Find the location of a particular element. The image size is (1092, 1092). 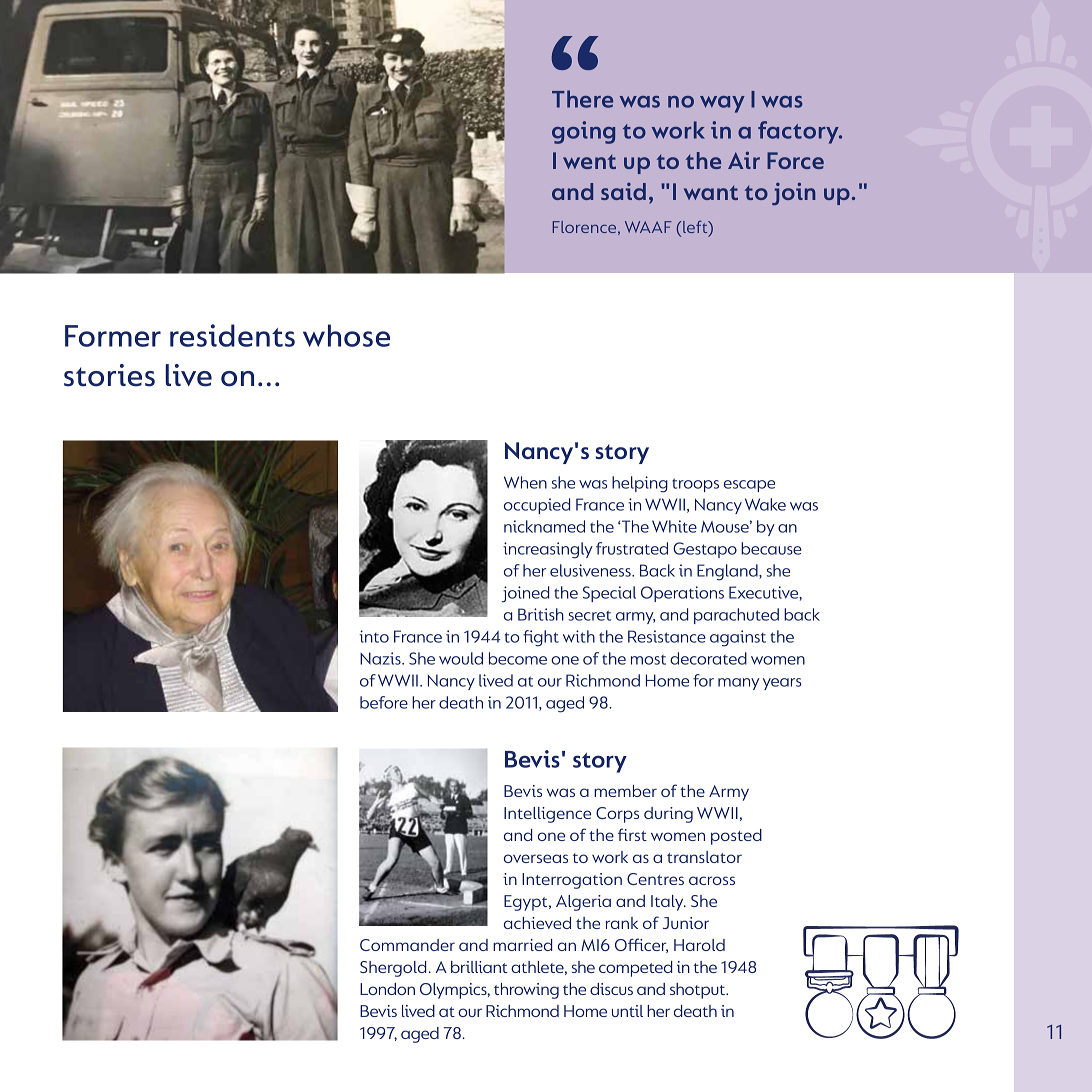

whose is located at coordinates (346, 335).
